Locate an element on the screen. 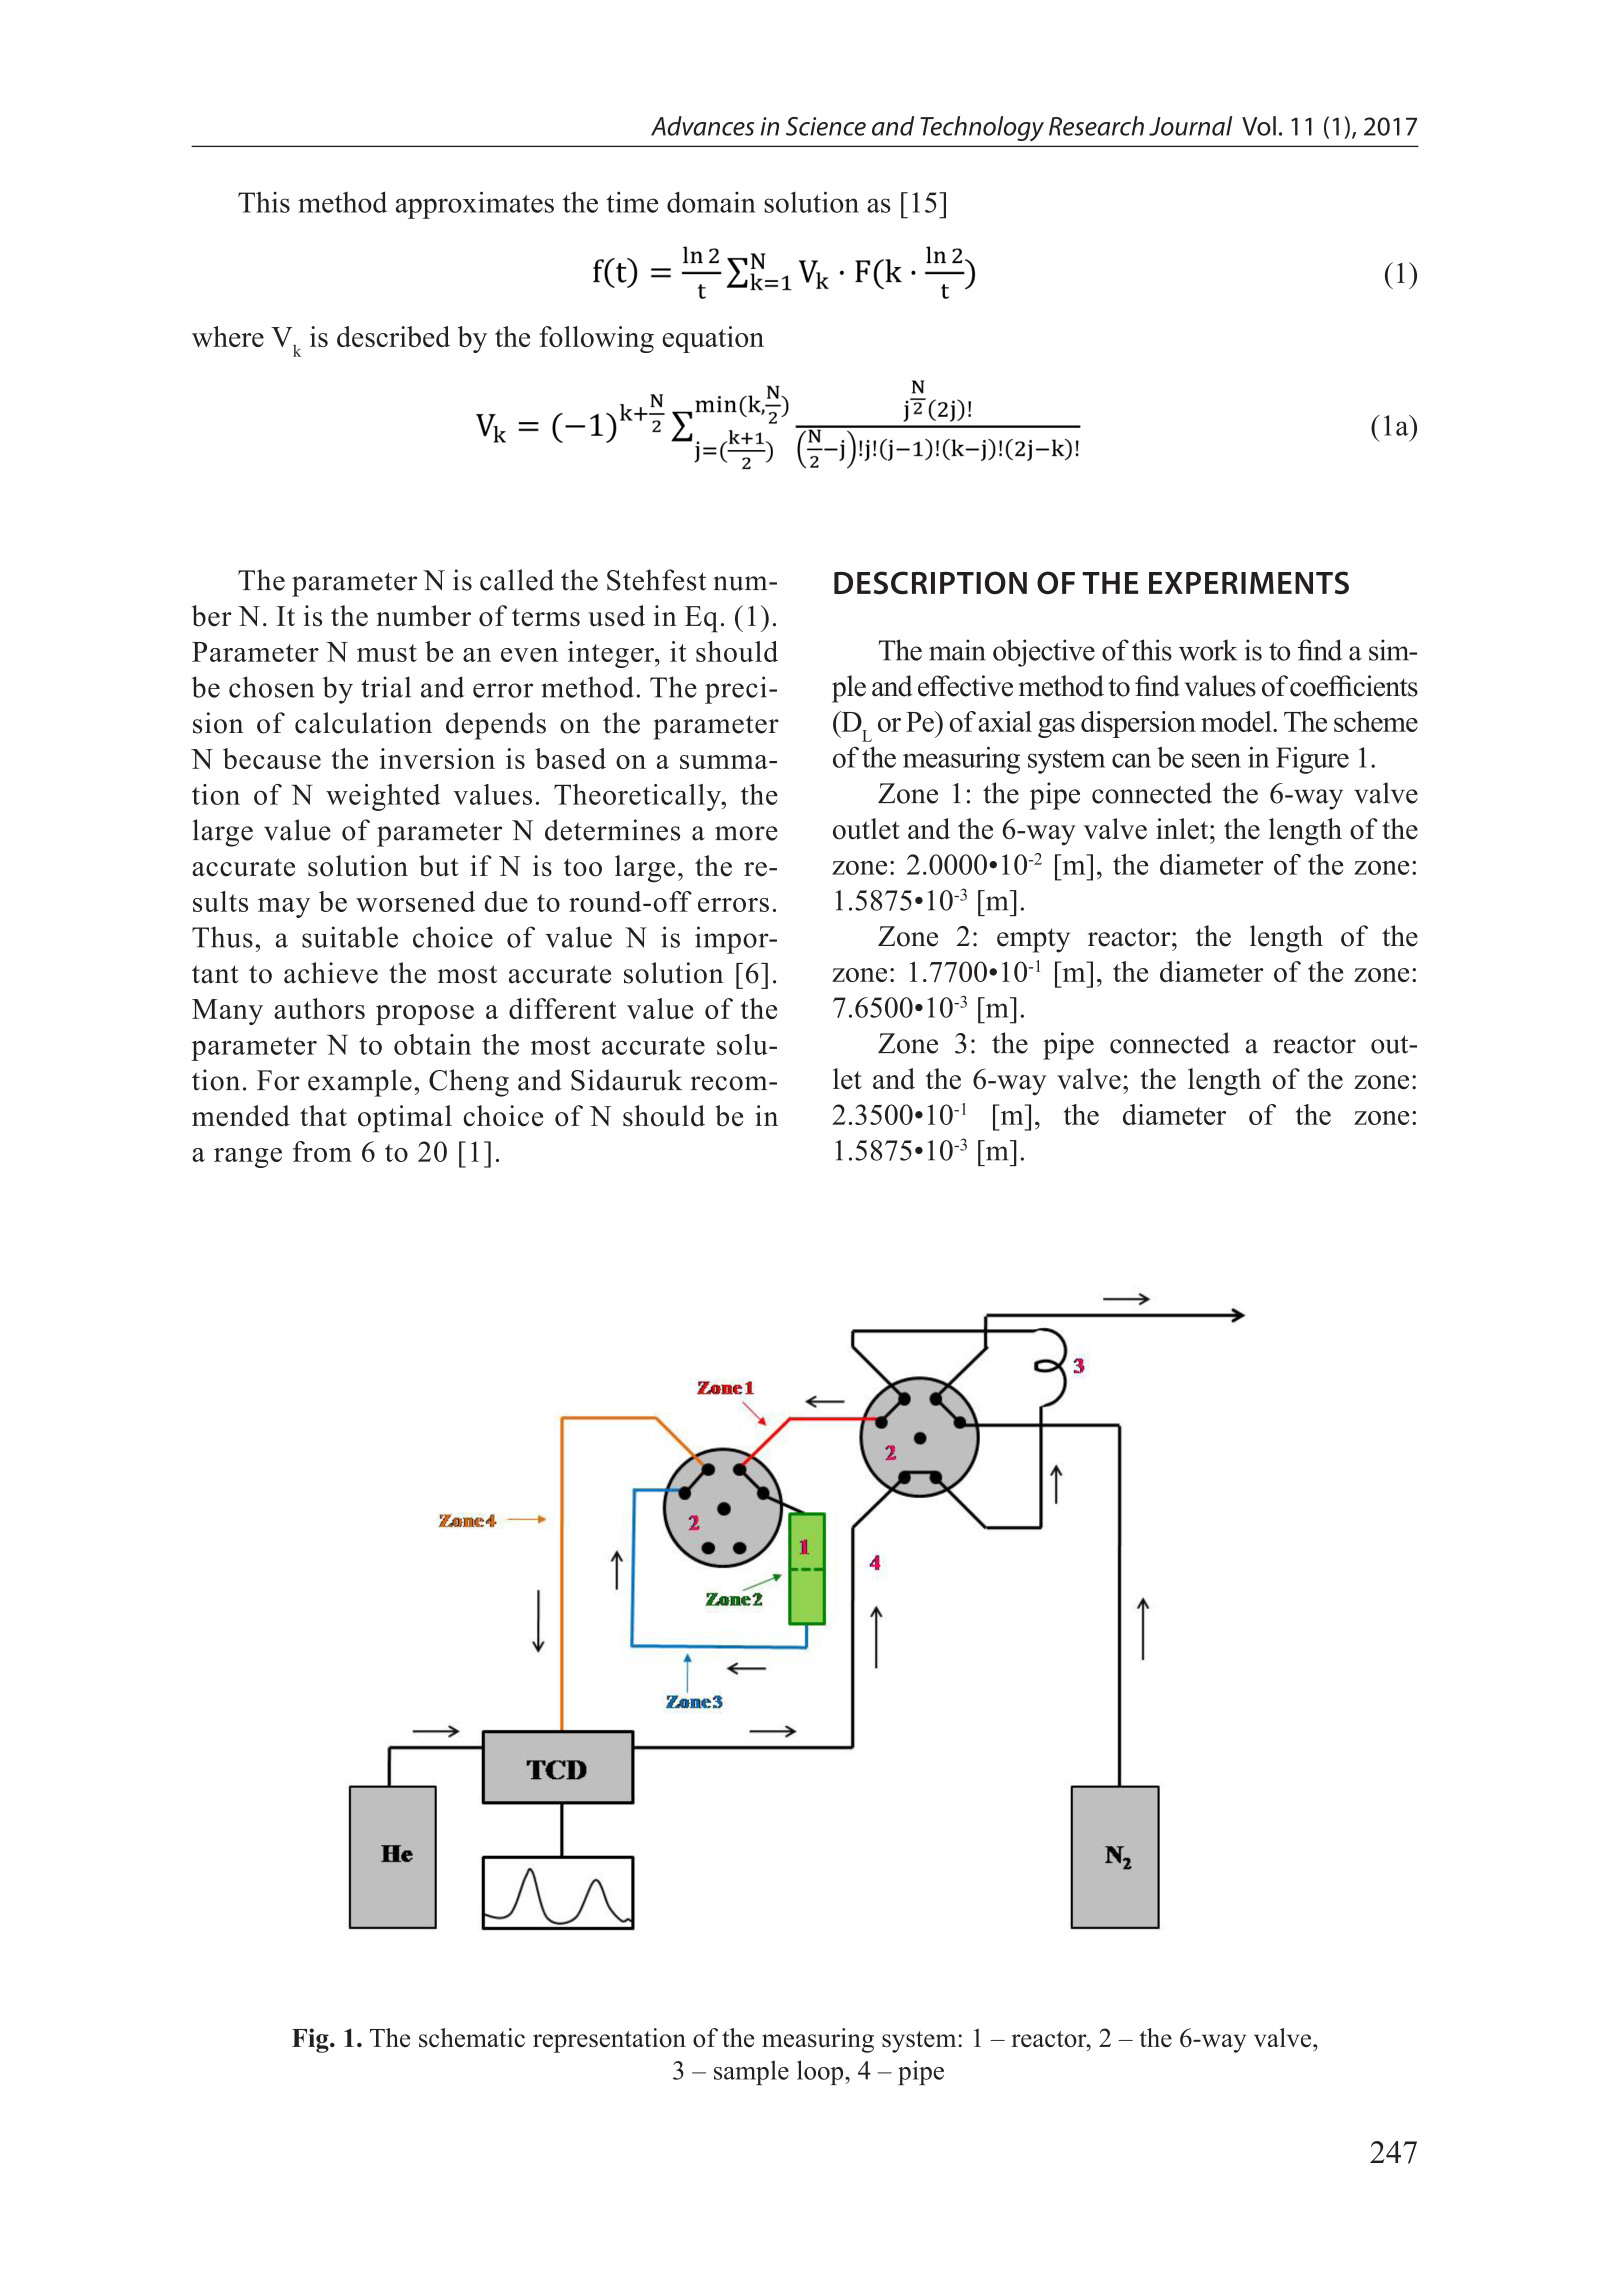  work is located at coordinates (1208, 650).
